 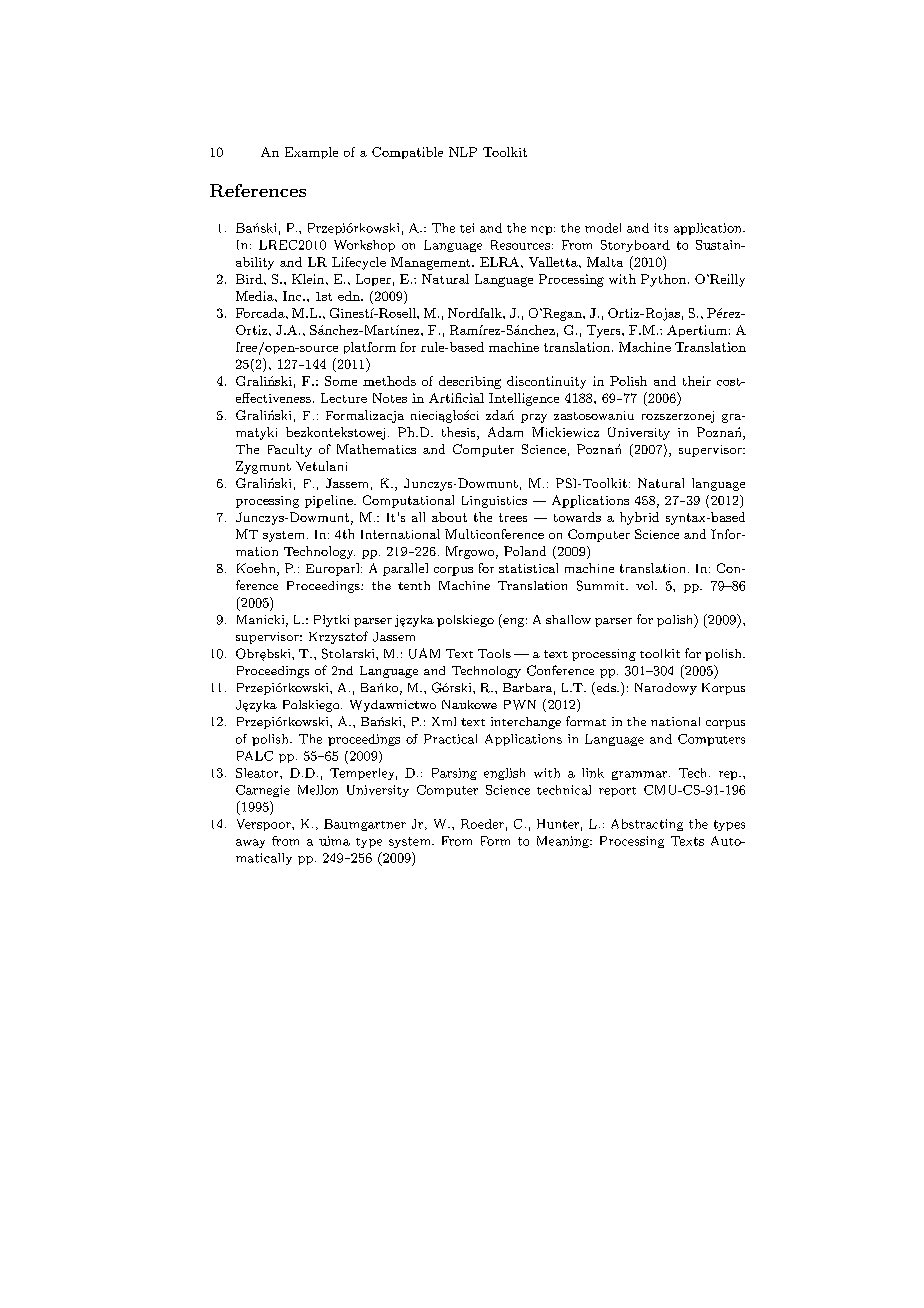 I want to click on Inc, so click(x=293, y=296).
